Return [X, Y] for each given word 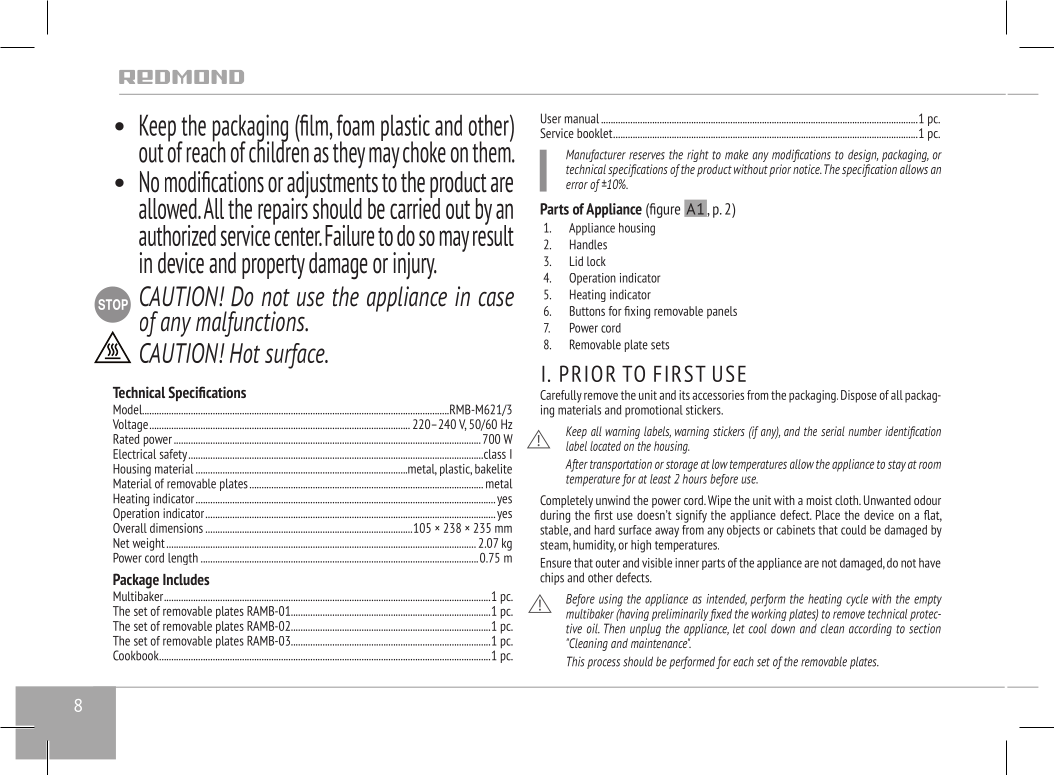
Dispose [859, 396]
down [783, 629]
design [863, 157]
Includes [186, 579]
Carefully [561, 396]
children [279, 151]
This [576, 661]
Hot [245, 353]
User [551, 118]
